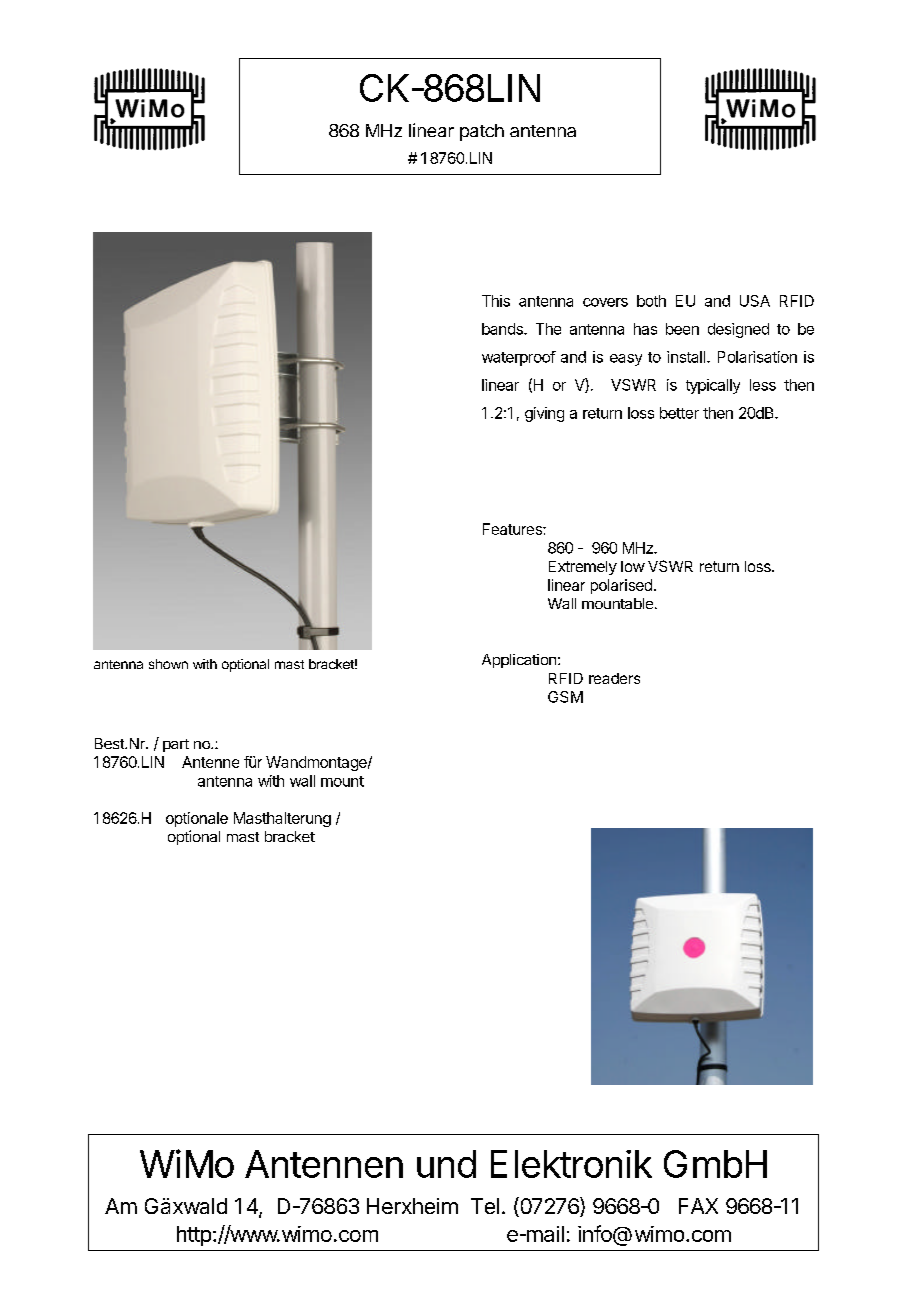 Image resolution: width=924 pixels, height=1308 pixels. I want to click on shown, so click(168, 664).
